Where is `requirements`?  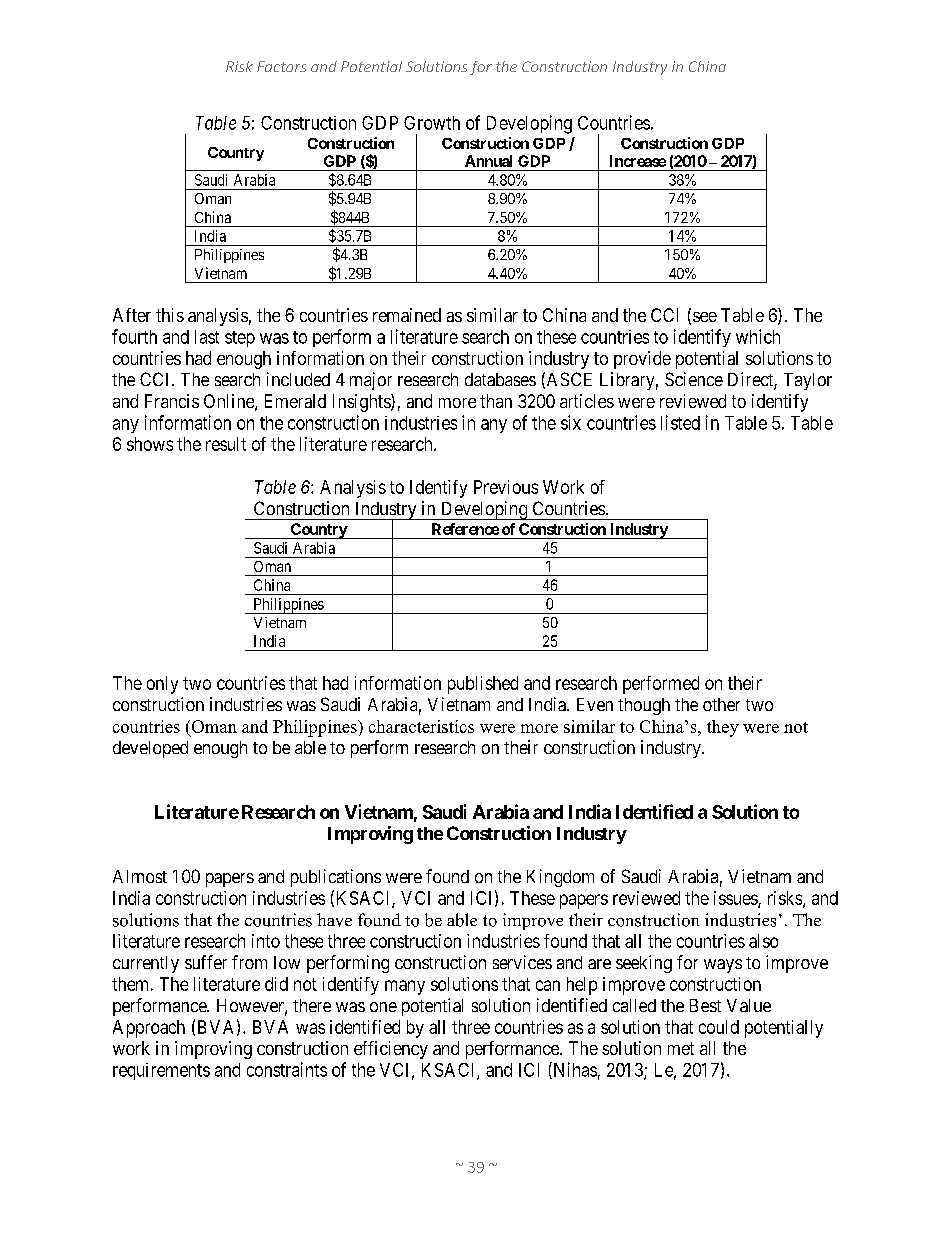 requirements is located at coordinates (161, 1071).
